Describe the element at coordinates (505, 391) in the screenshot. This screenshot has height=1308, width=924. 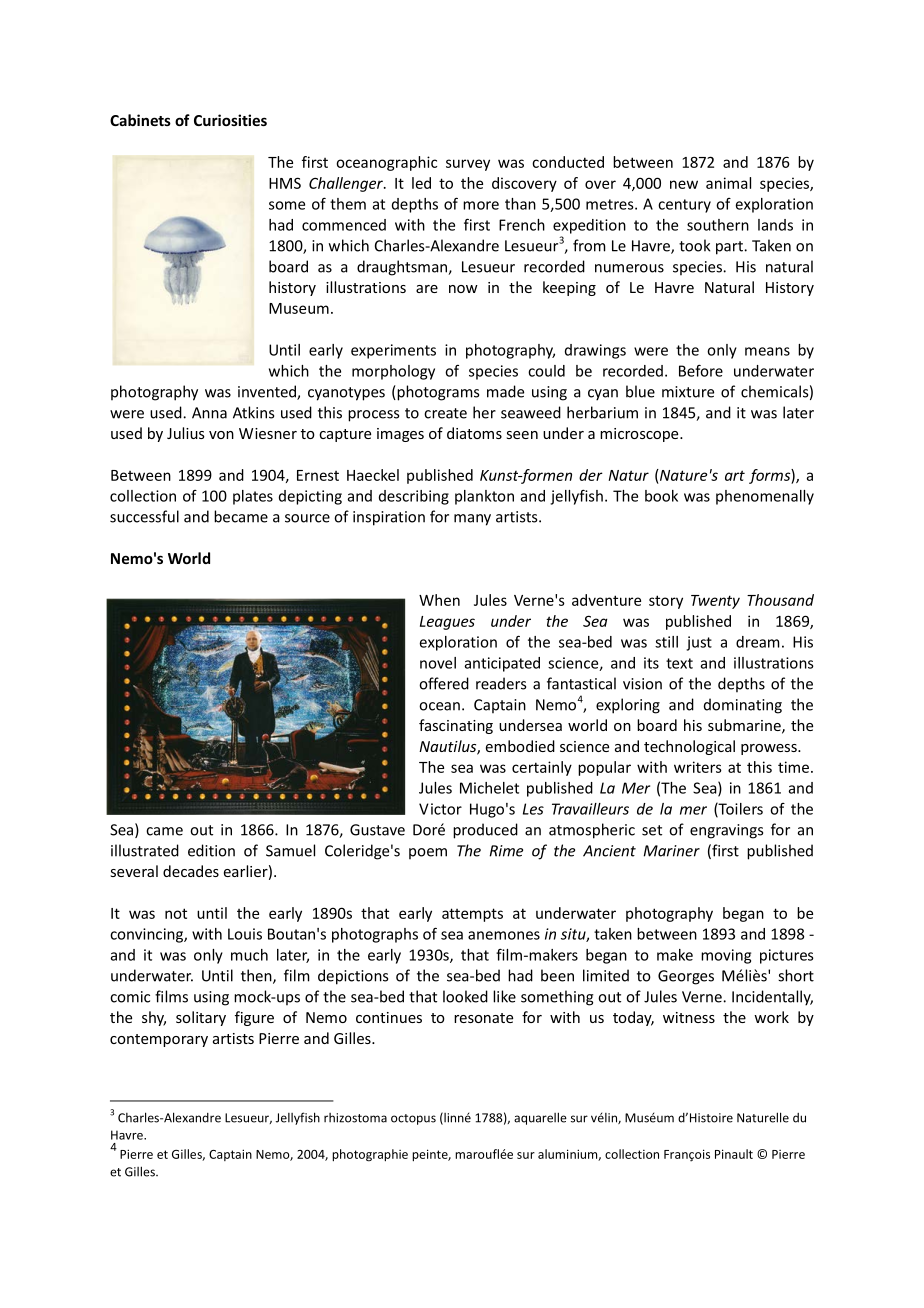
I see `made` at that location.
